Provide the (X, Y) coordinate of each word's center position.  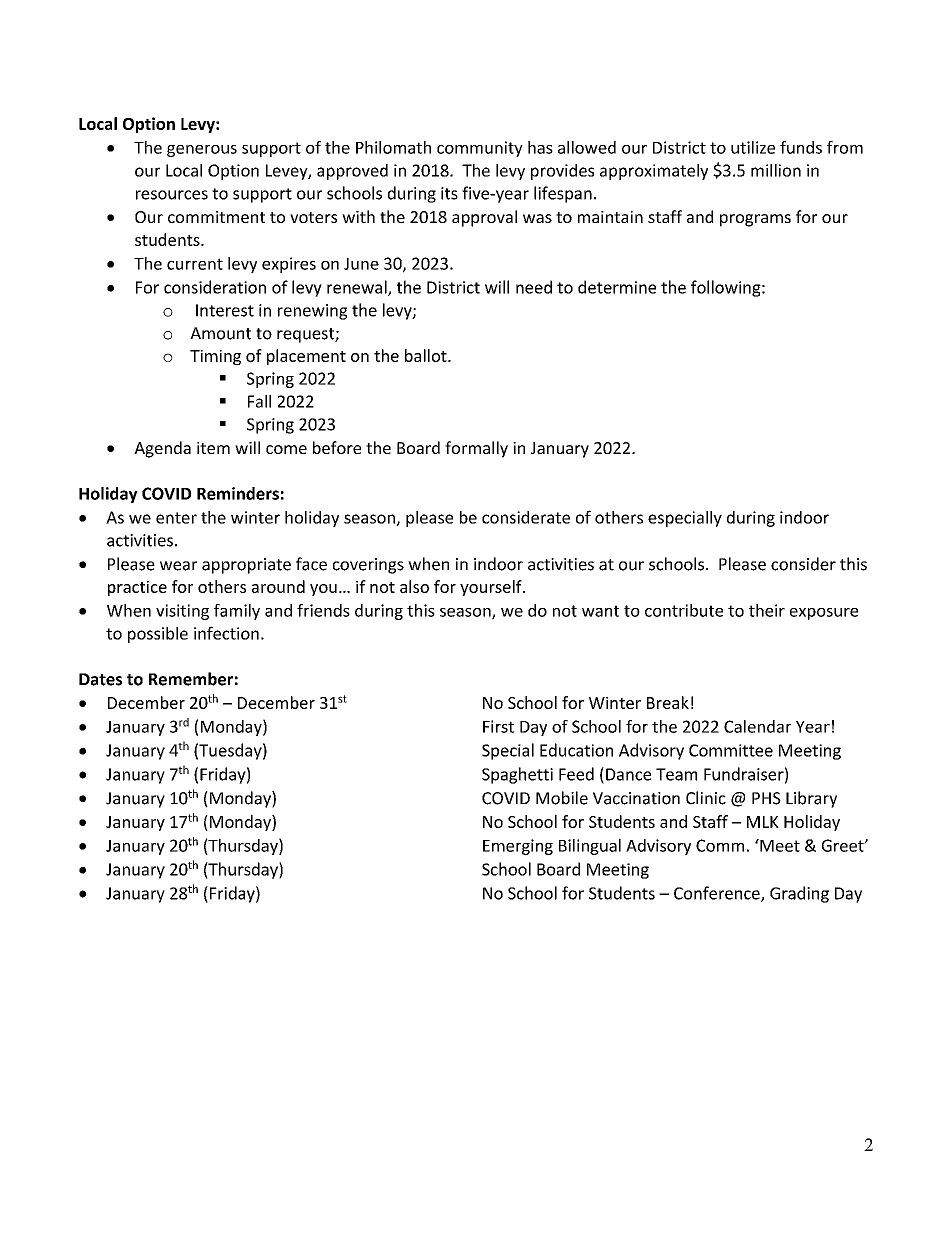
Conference (718, 894)
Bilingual (590, 847)
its (449, 193)
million (776, 170)
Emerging (518, 847)
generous (202, 151)
